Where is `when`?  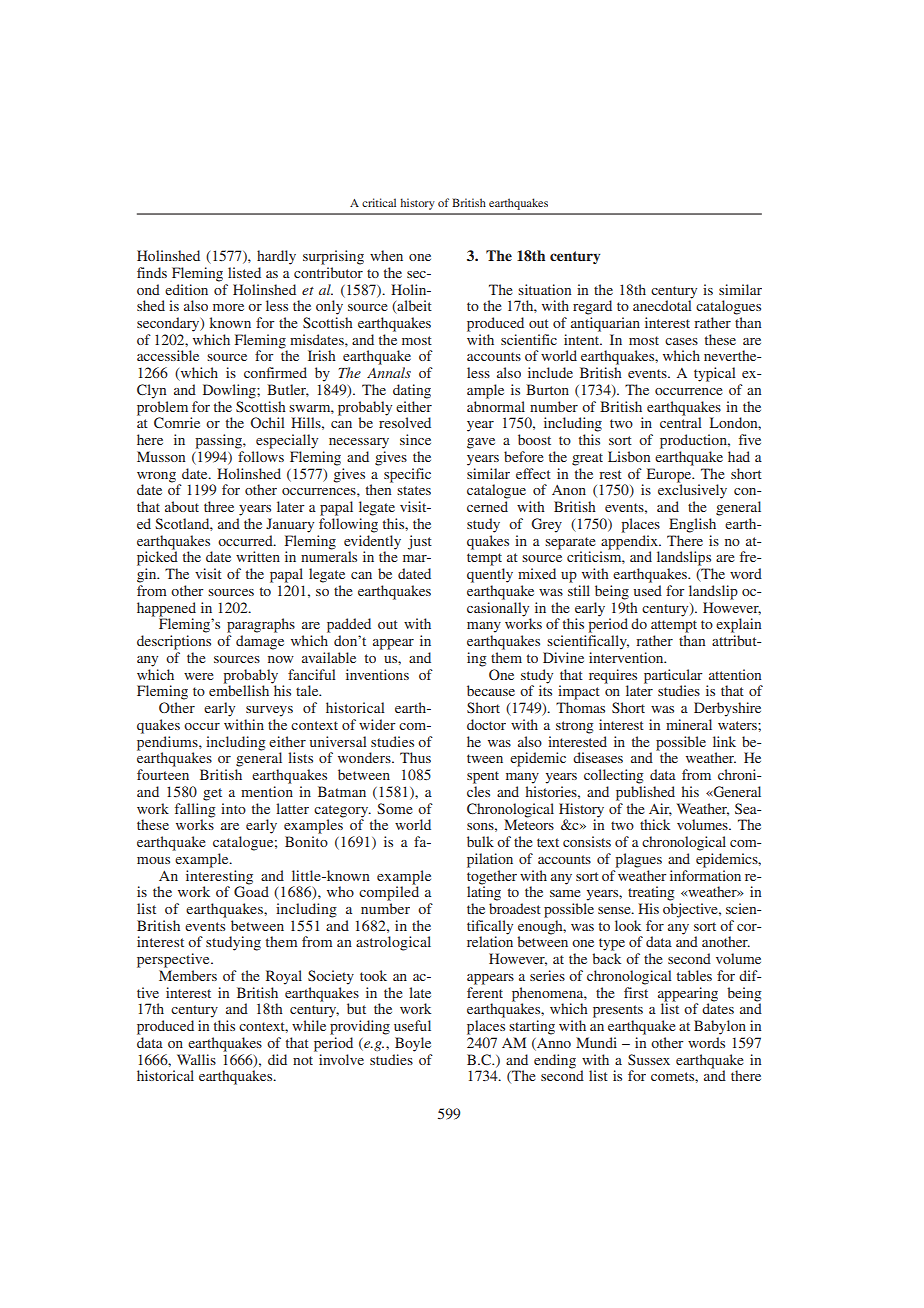 when is located at coordinates (386, 255).
